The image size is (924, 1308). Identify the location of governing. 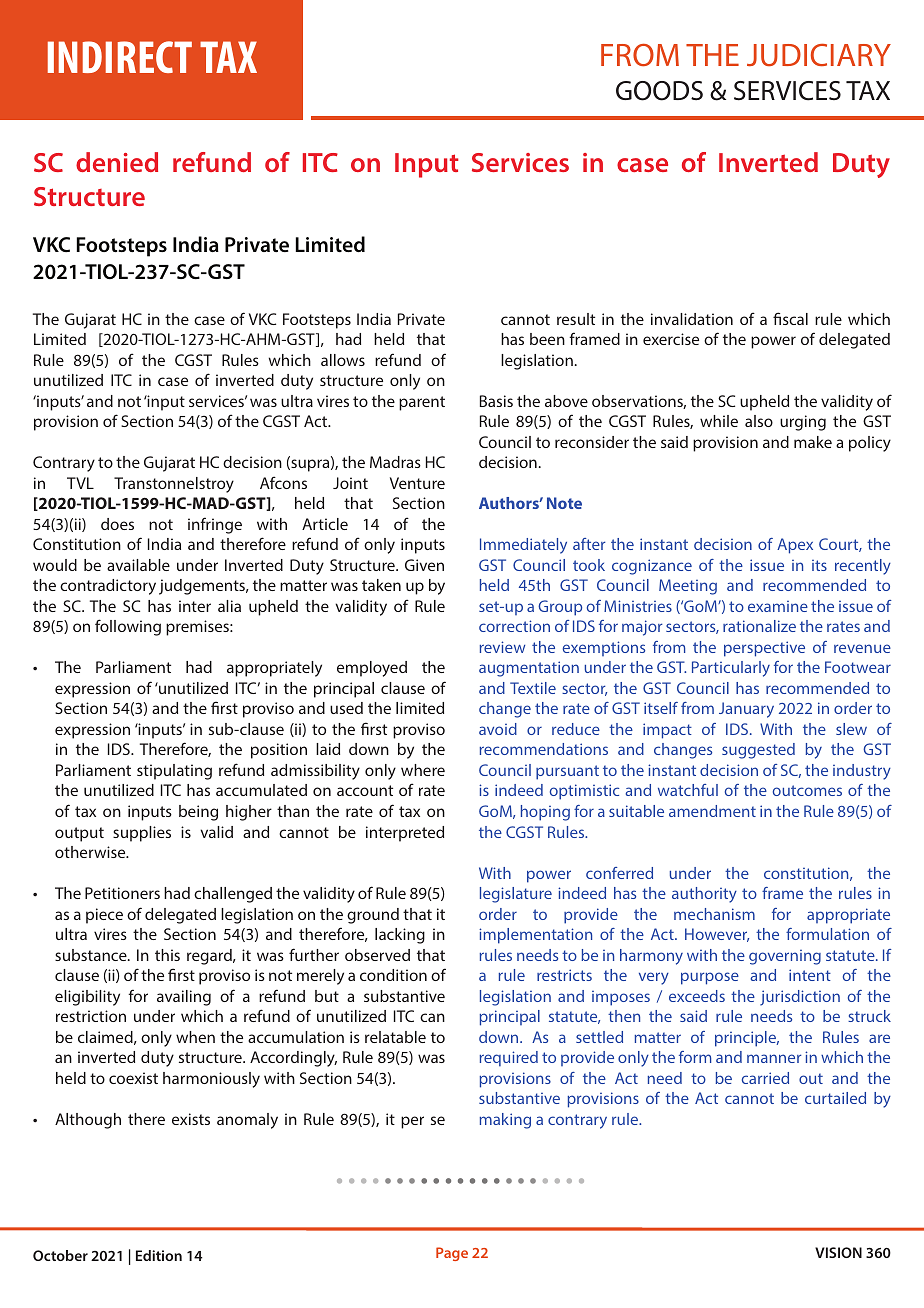
(785, 957).
